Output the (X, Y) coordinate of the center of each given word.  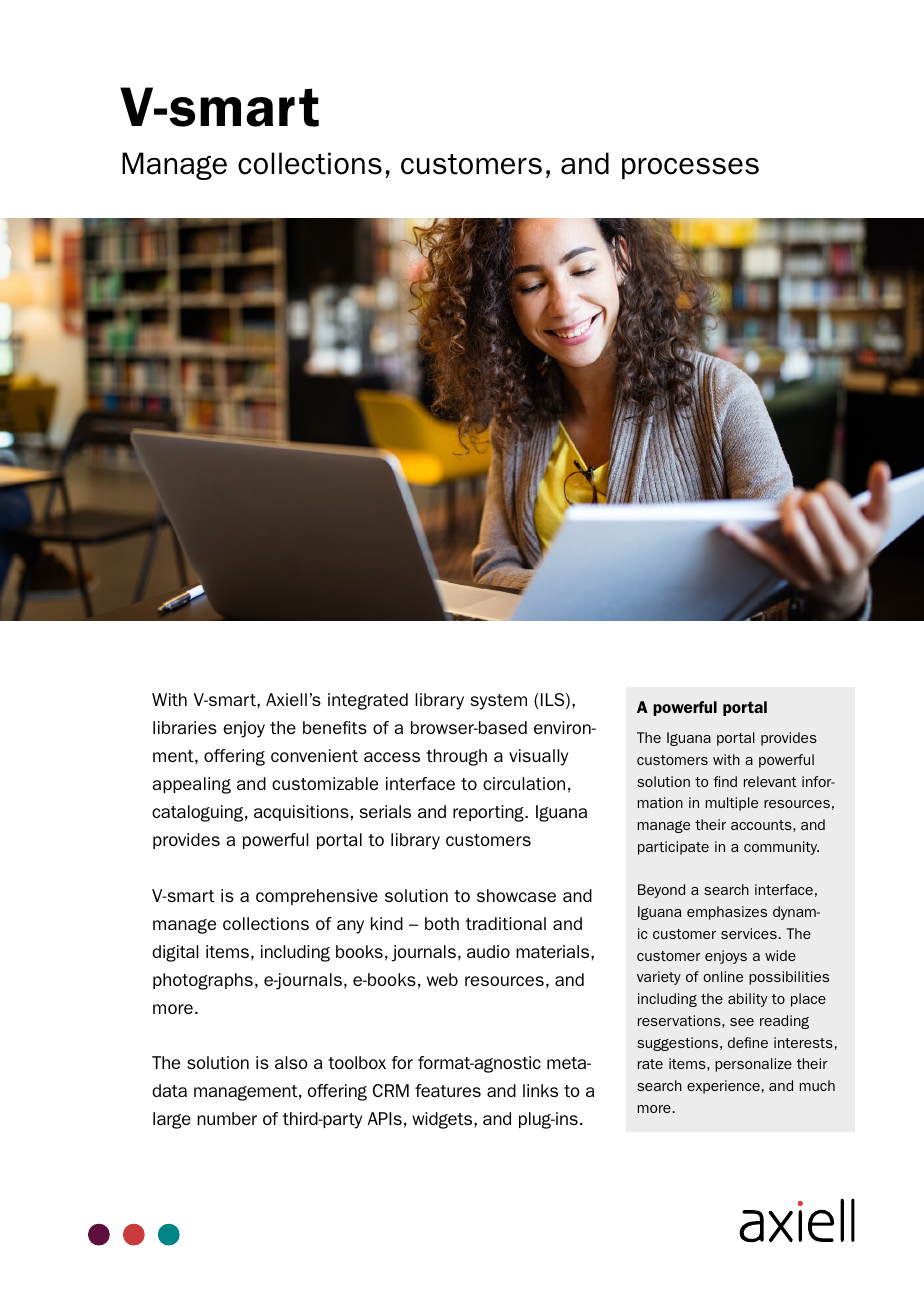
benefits (335, 727)
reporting (489, 813)
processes (690, 168)
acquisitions (301, 813)
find (725, 781)
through (456, 757)
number (227, 1118)
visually (538, 757)
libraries (185, 727)
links (540, 1090)
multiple (732, 804)
